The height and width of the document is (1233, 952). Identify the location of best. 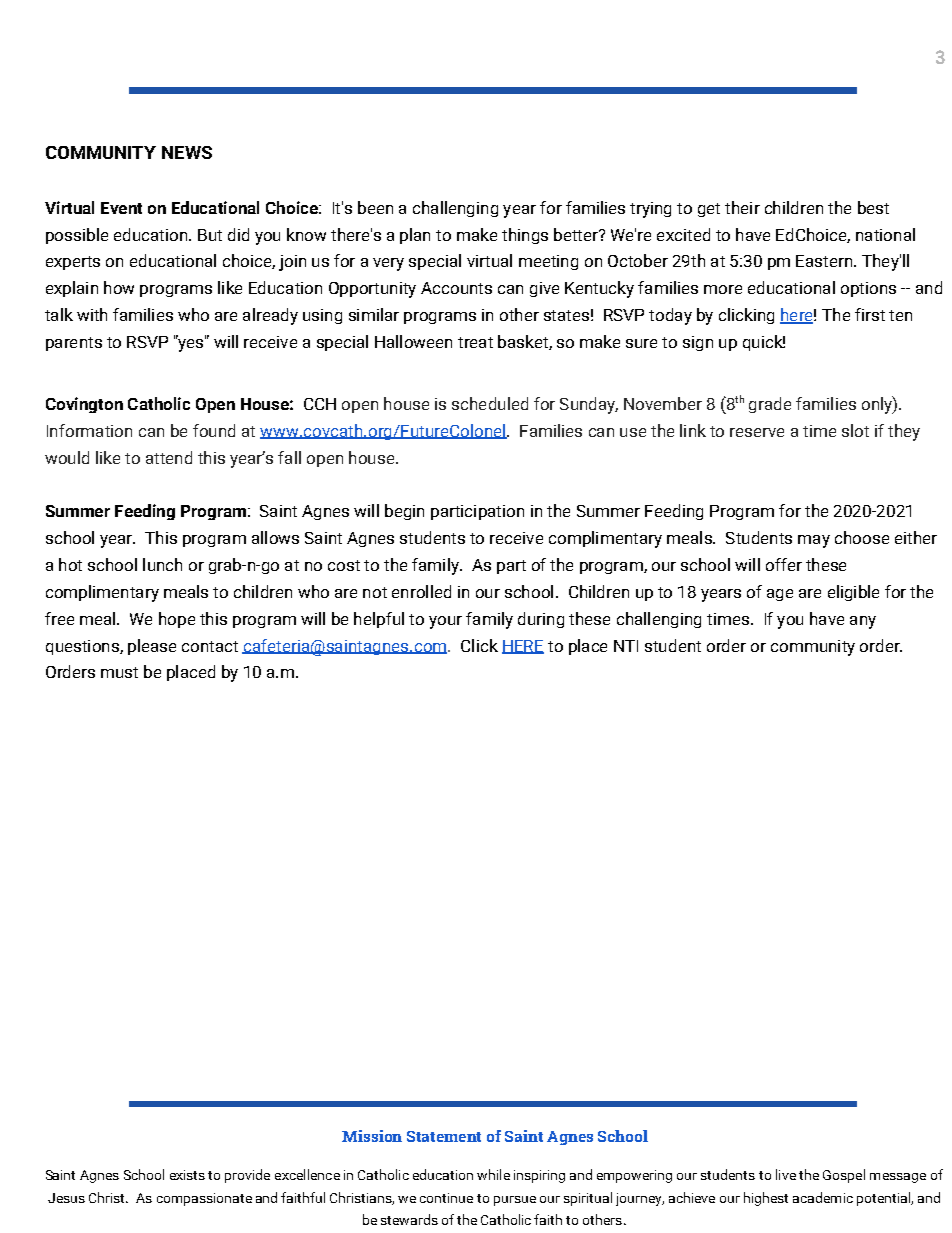
(873, 207).
